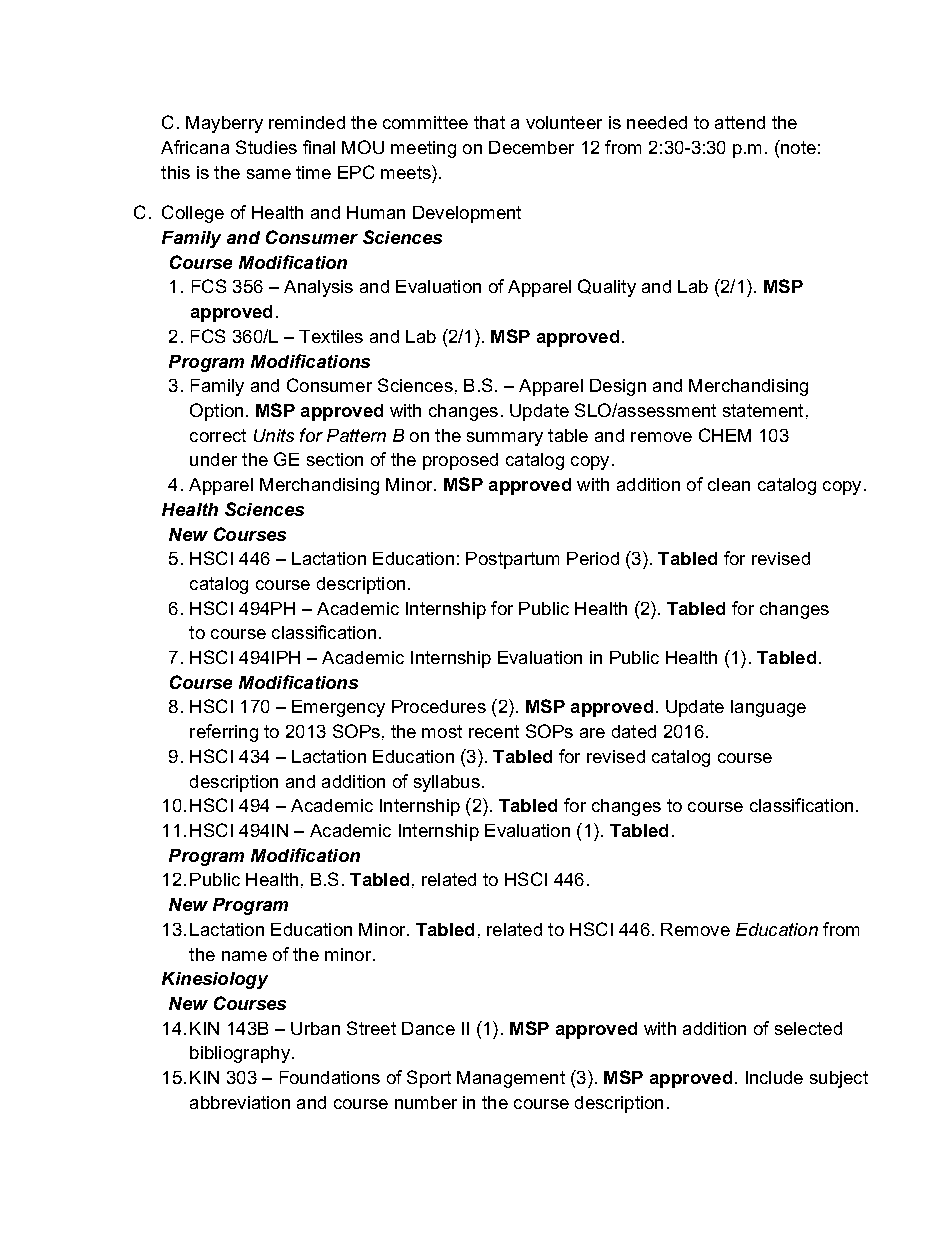  What do you see at coordinates (240, 1054) in the screenshot?
I see `bibliography` at bounding box center [240, 1054].
